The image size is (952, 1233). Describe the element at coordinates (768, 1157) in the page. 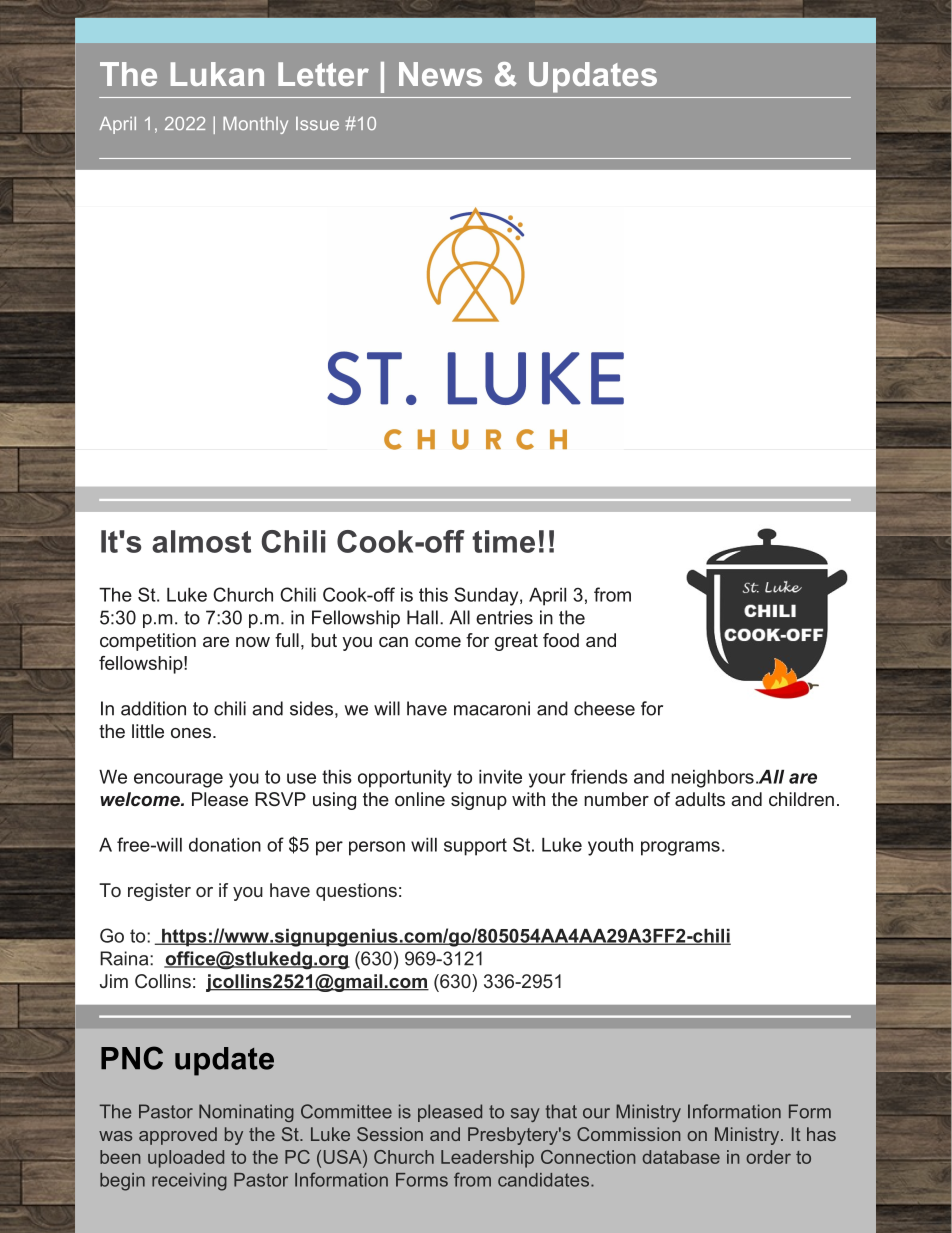

I see `order` at that location.
